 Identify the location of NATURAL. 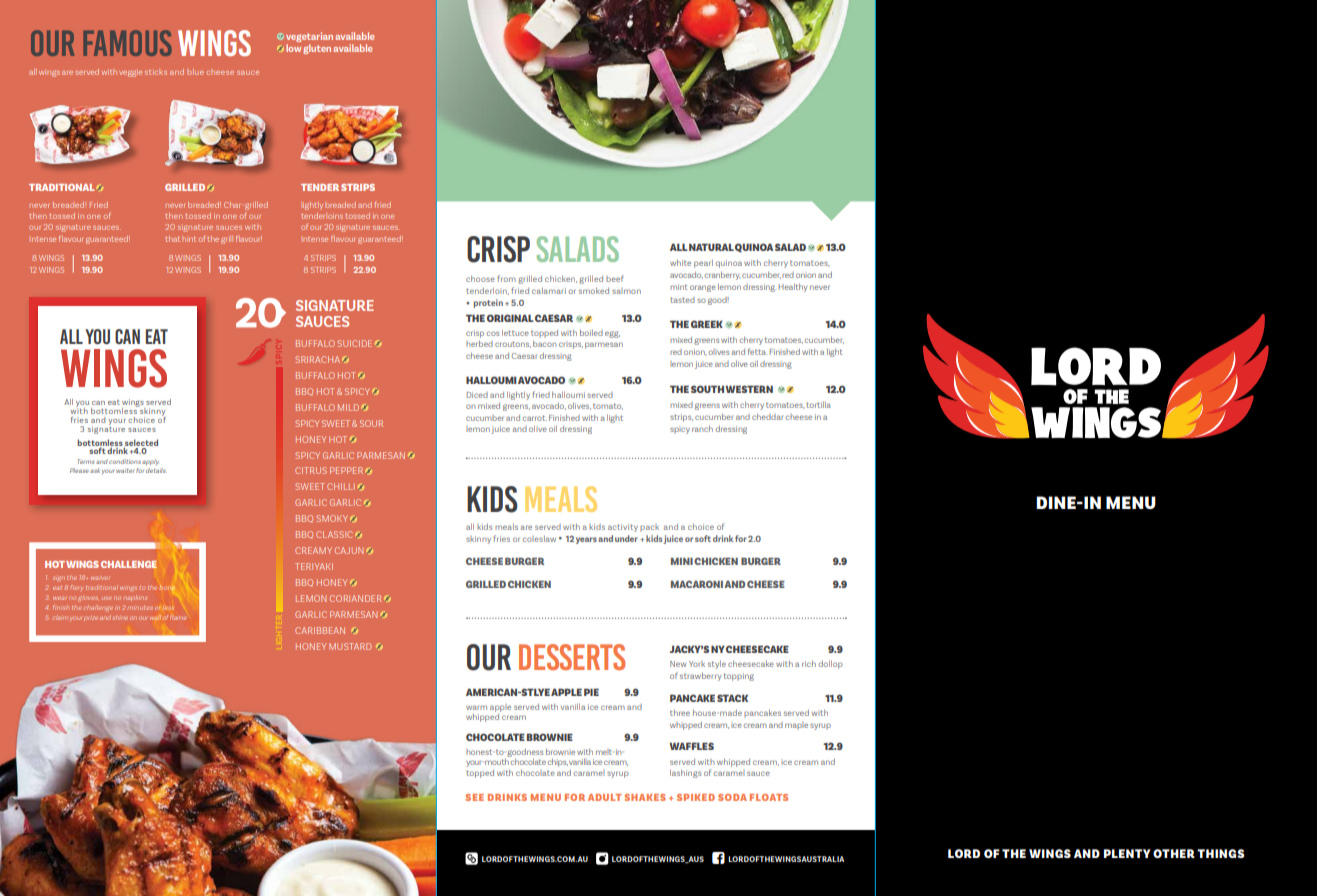
(711, 247).
